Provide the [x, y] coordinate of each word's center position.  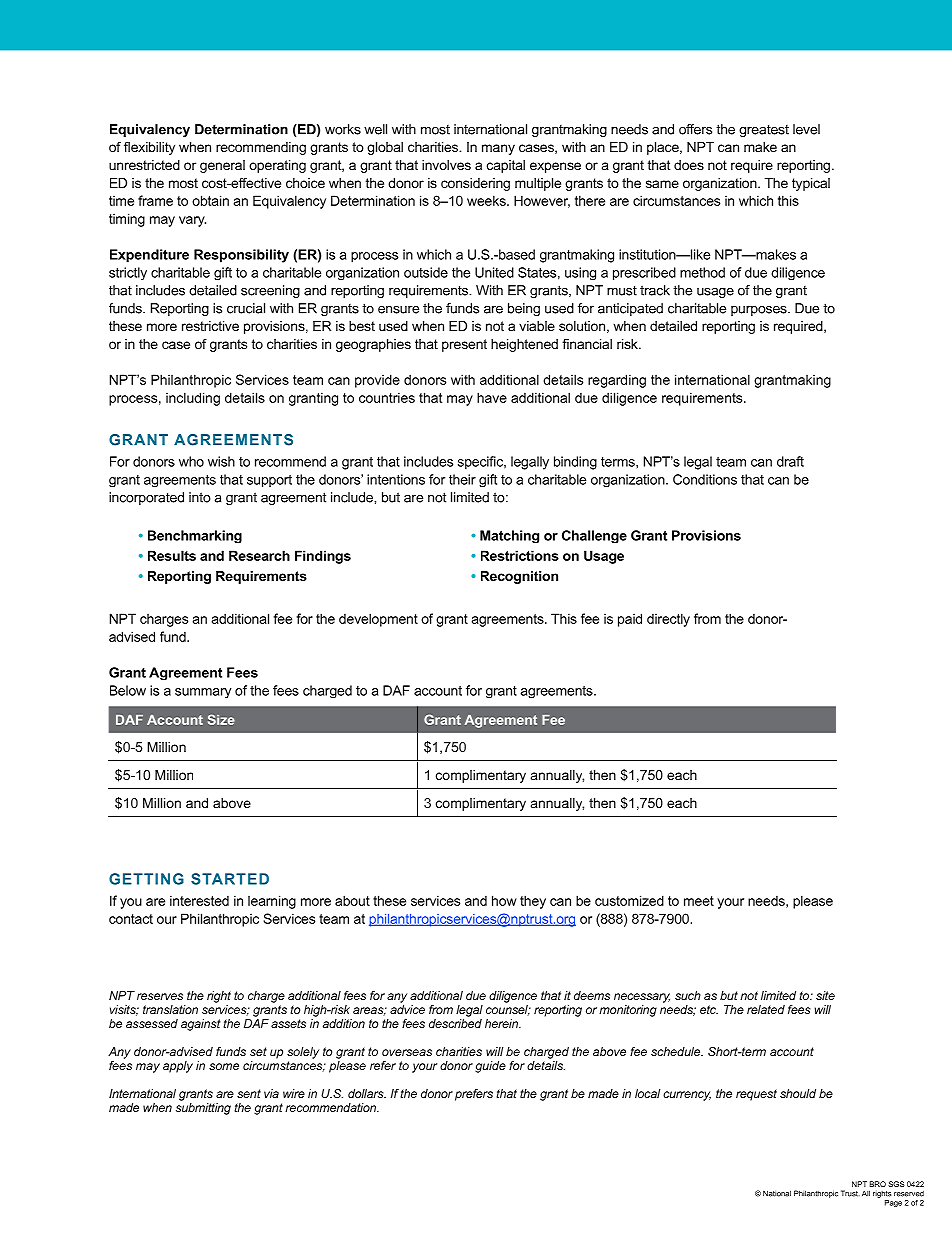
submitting [203, 1109]
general [222, 166]
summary [203, 693]
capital [506, 166]
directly [668, 620]
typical [811, 184]
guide [490, 1067]
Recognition [519, 577]
